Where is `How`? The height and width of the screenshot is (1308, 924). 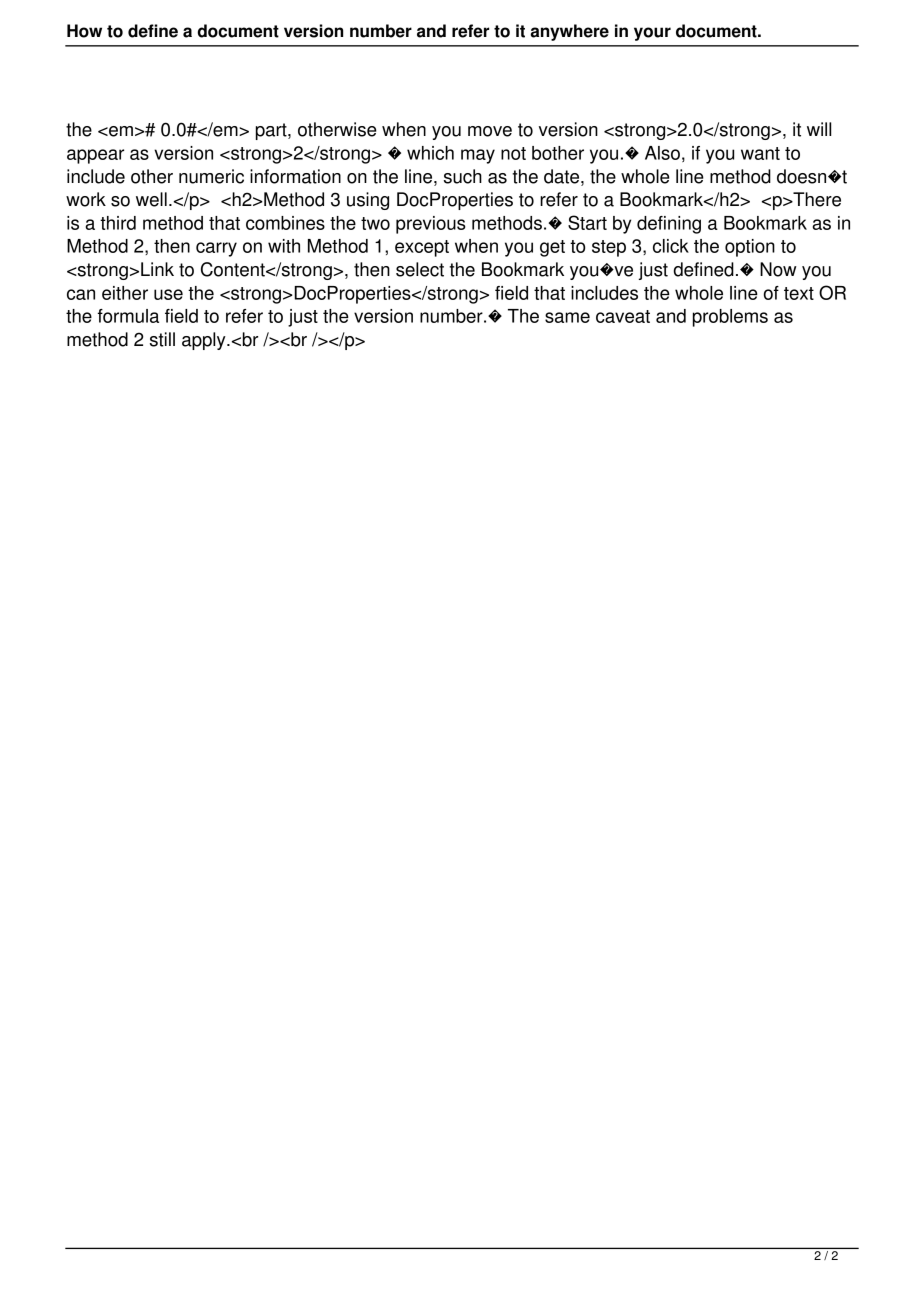
How is located at coordinates (84, 31).
